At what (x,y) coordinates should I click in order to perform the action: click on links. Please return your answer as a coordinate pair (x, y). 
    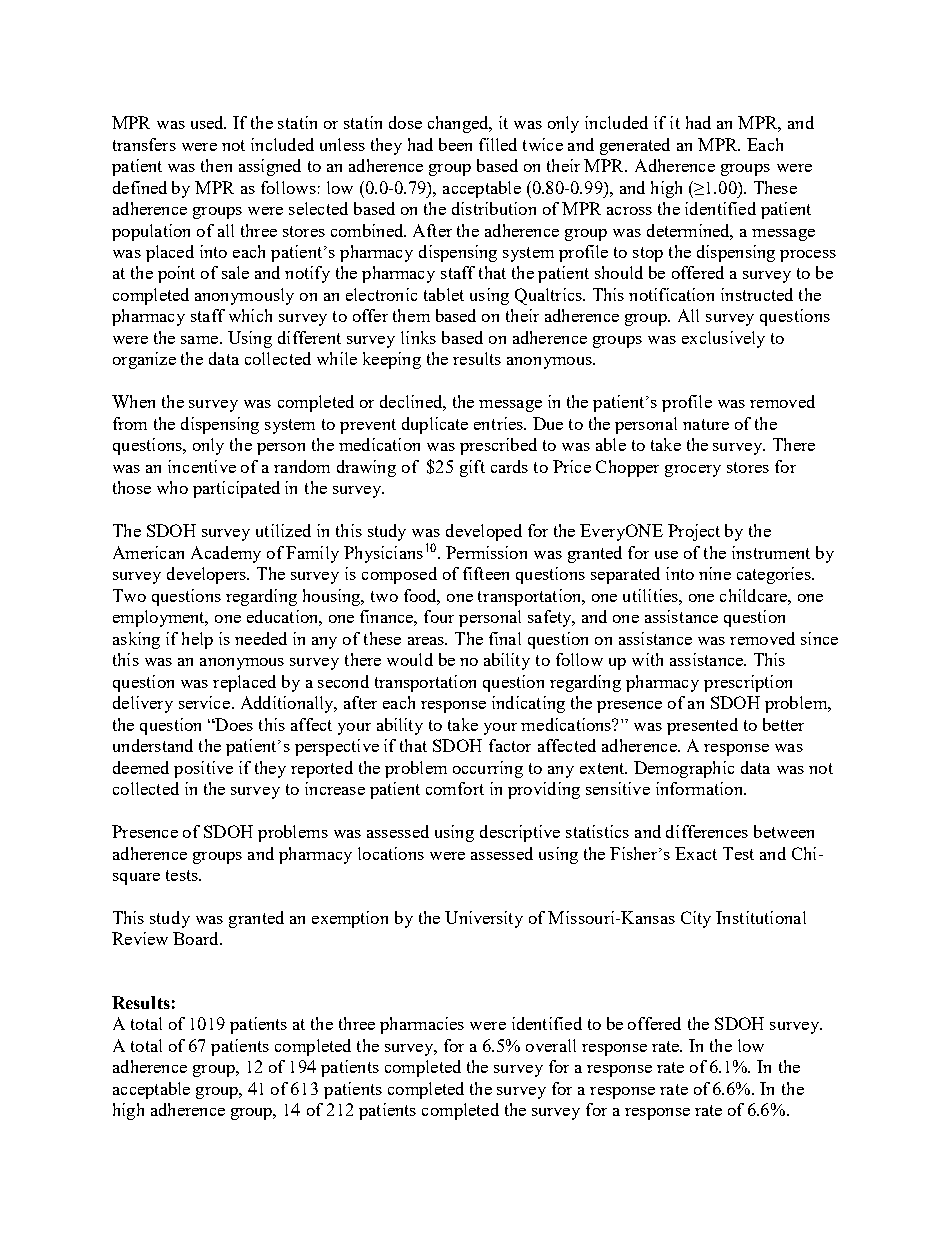
    Looking at the image, I should click on (418, 337).
